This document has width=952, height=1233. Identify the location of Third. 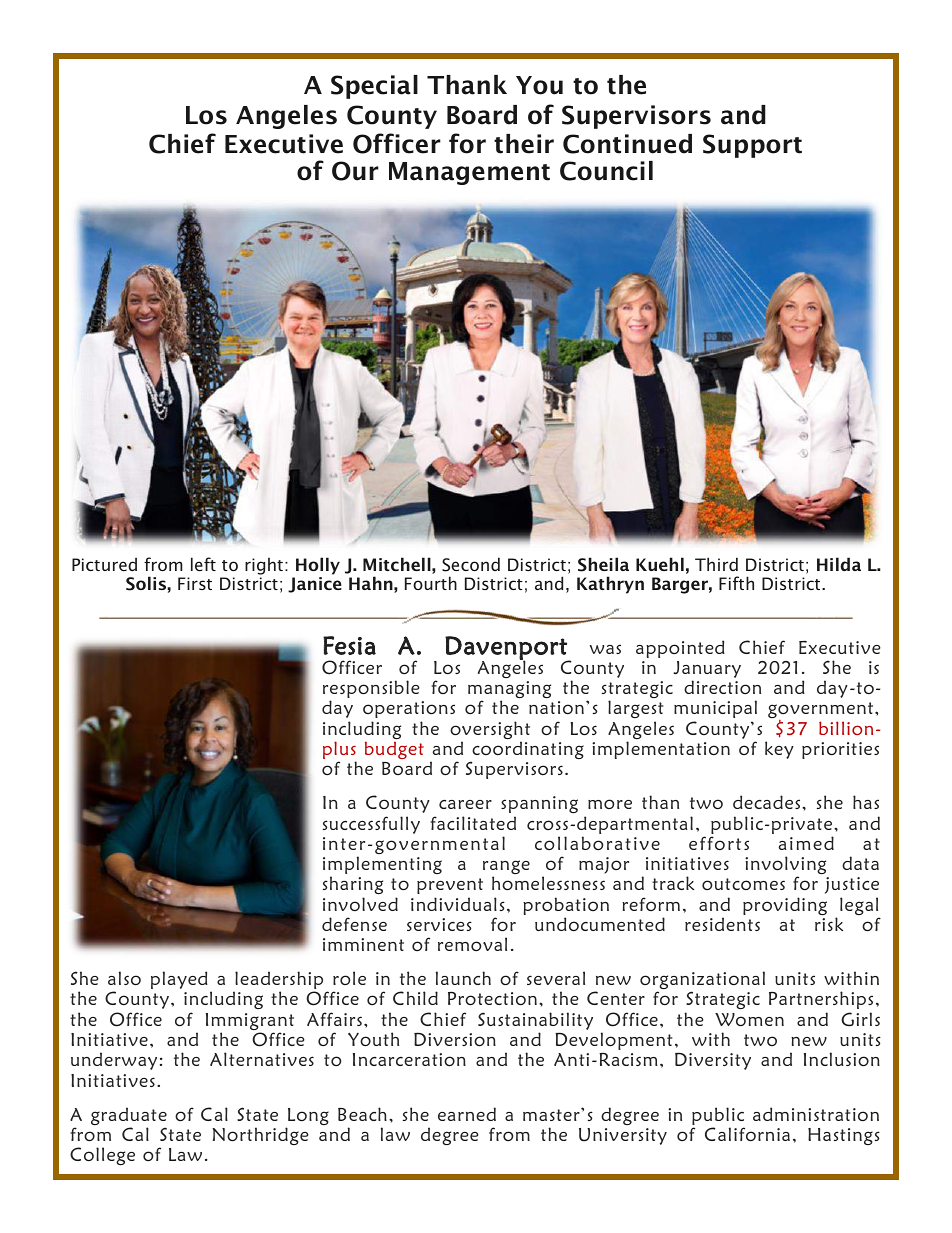
(716, 564).
